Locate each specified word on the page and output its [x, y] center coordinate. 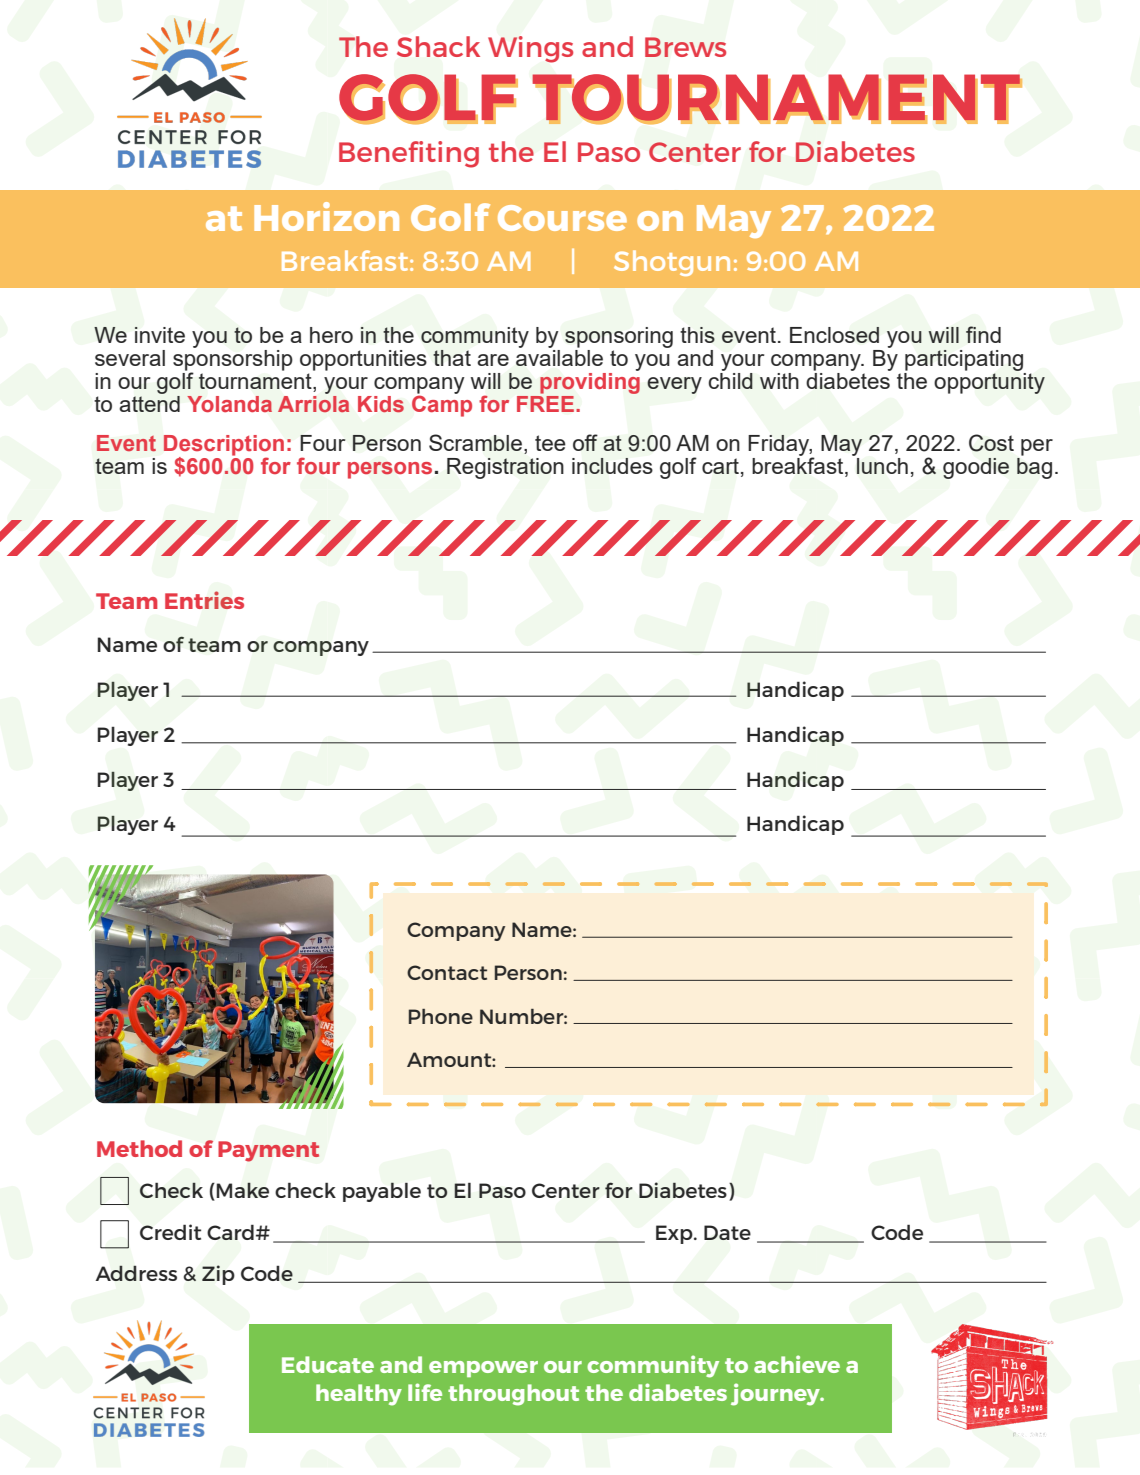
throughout [513, 1395]
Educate [328, 1364]
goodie [976, 468]
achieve [797, 1364]
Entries [204, 600]
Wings [530, 49]
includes [612, 466]
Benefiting [409, 154]
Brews [685, 47]
